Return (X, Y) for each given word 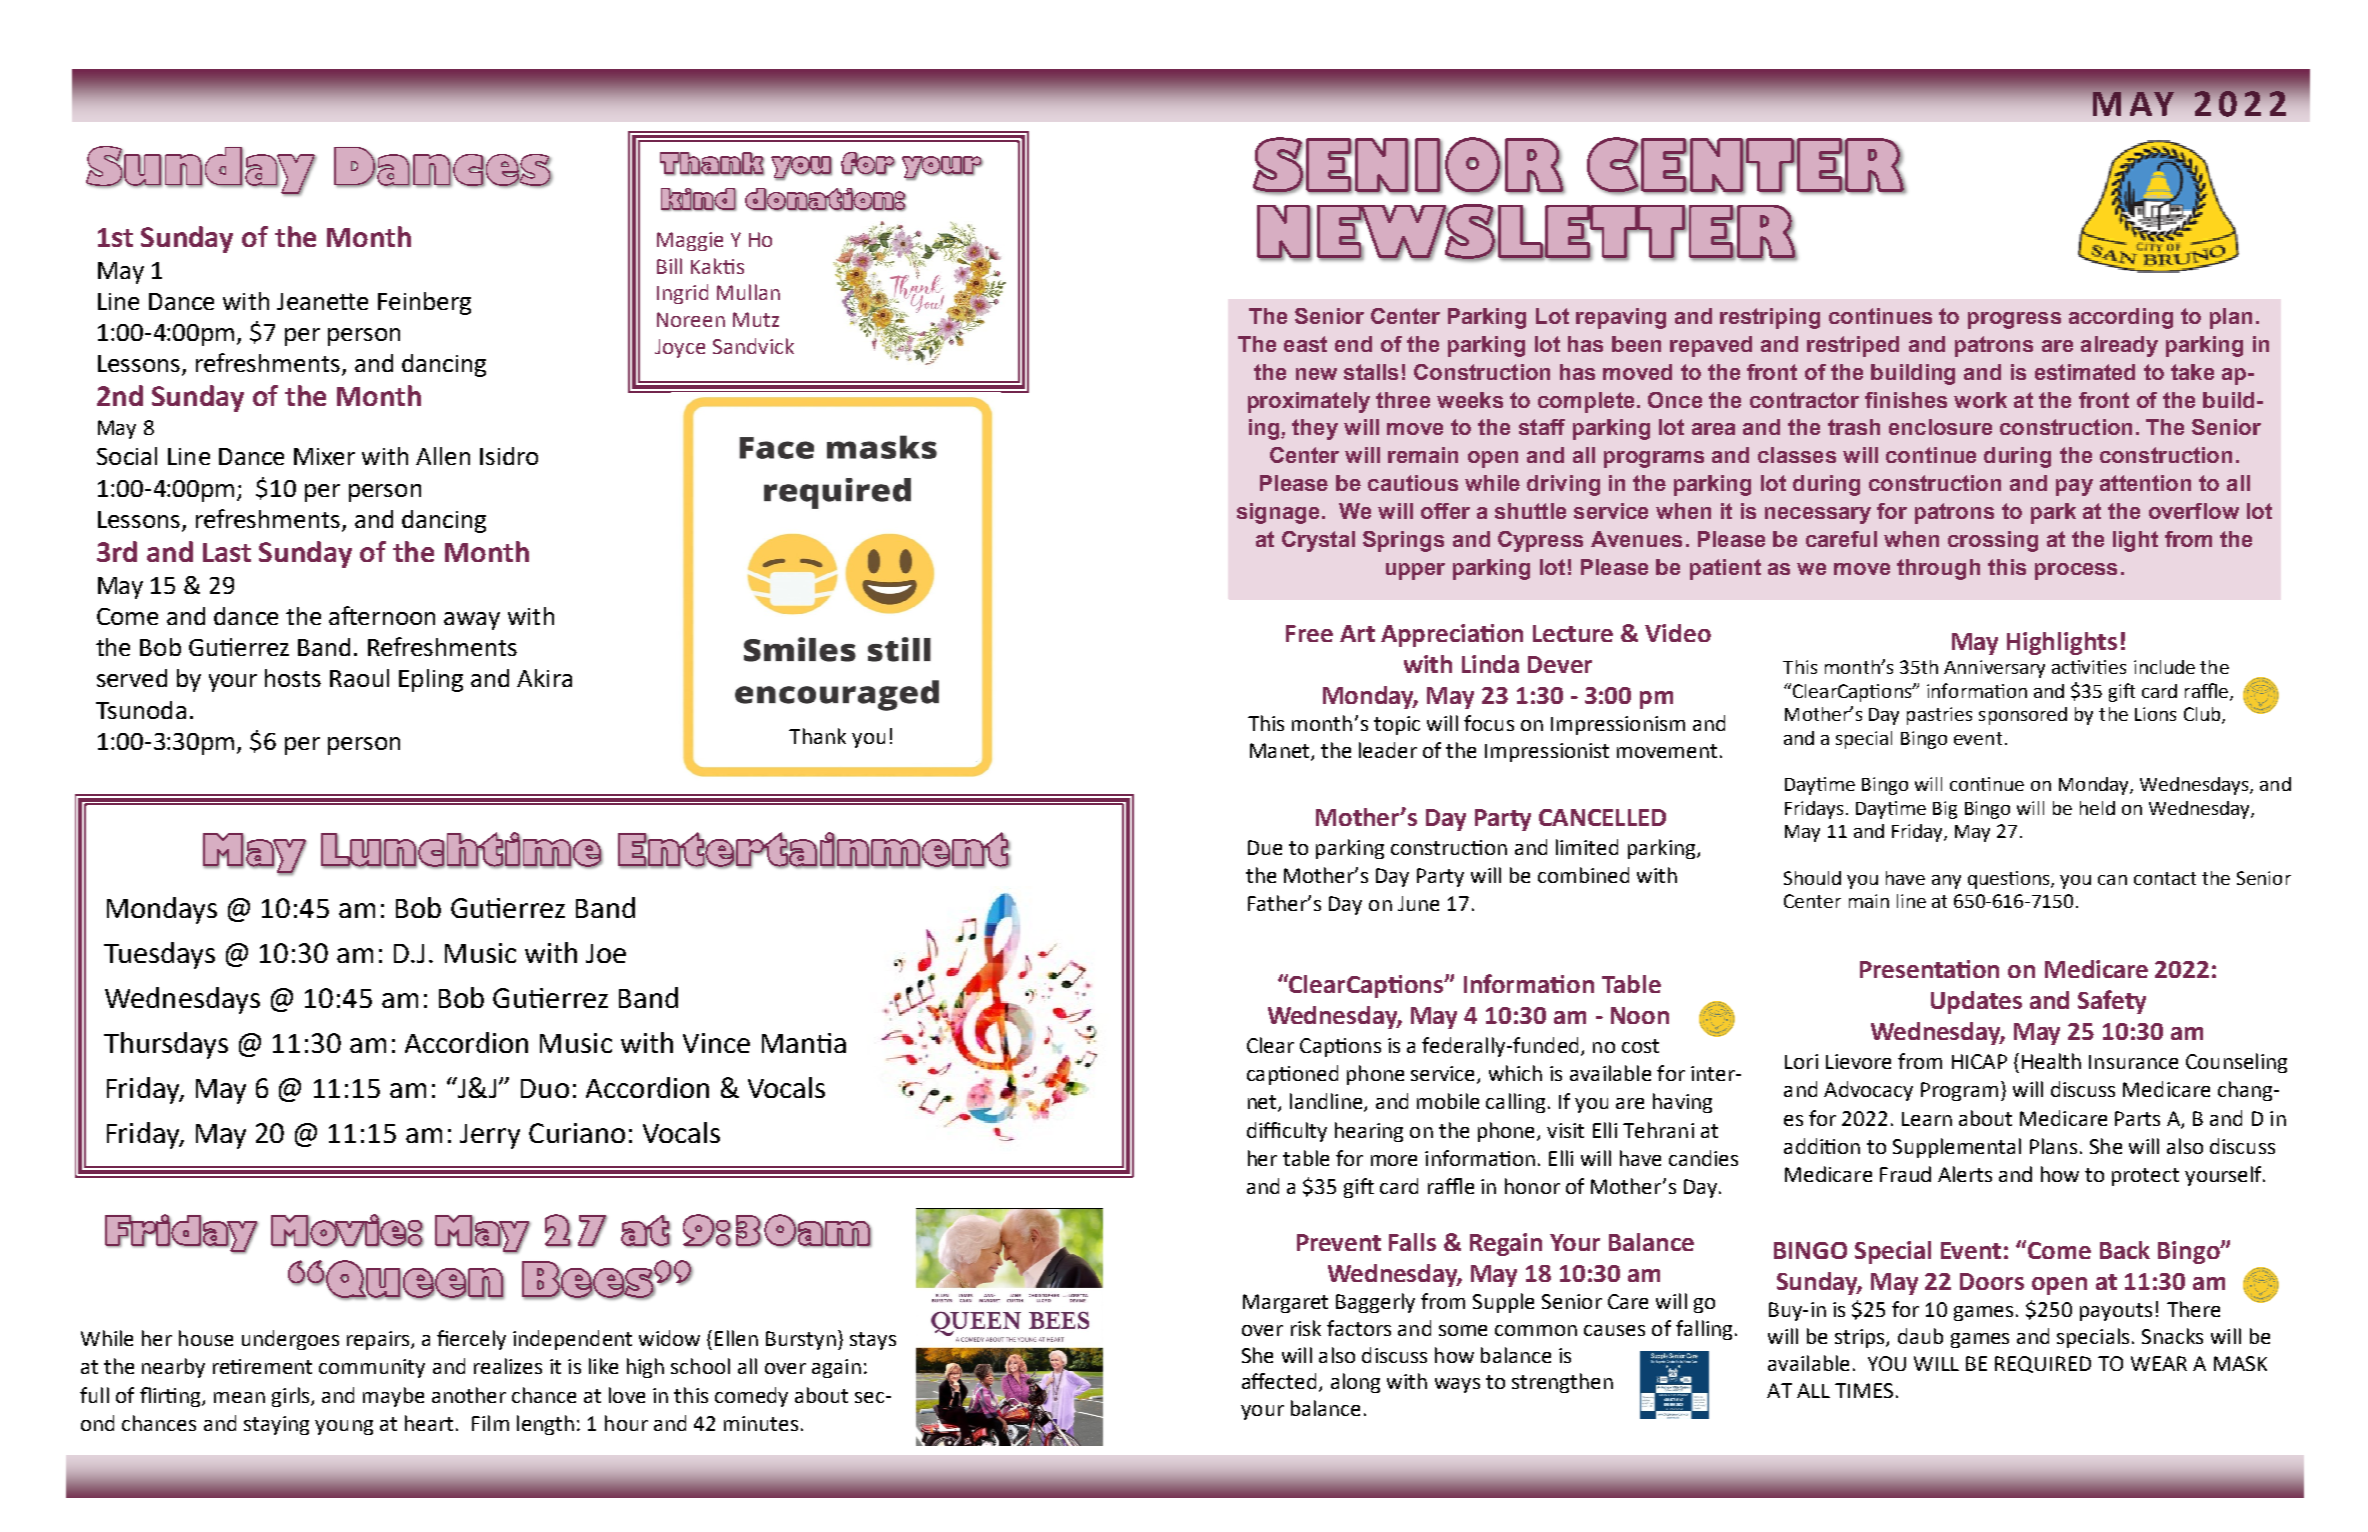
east (1305, 344)
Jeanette (322, 301)
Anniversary (1994, 669)
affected (1279, 1381)
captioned (1292, 1075)
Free (1309, 633)
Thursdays (166, 1045)
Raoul (359, 678)
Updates (1976, 1002)
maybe (393, 1397)
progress (2014, 320)
